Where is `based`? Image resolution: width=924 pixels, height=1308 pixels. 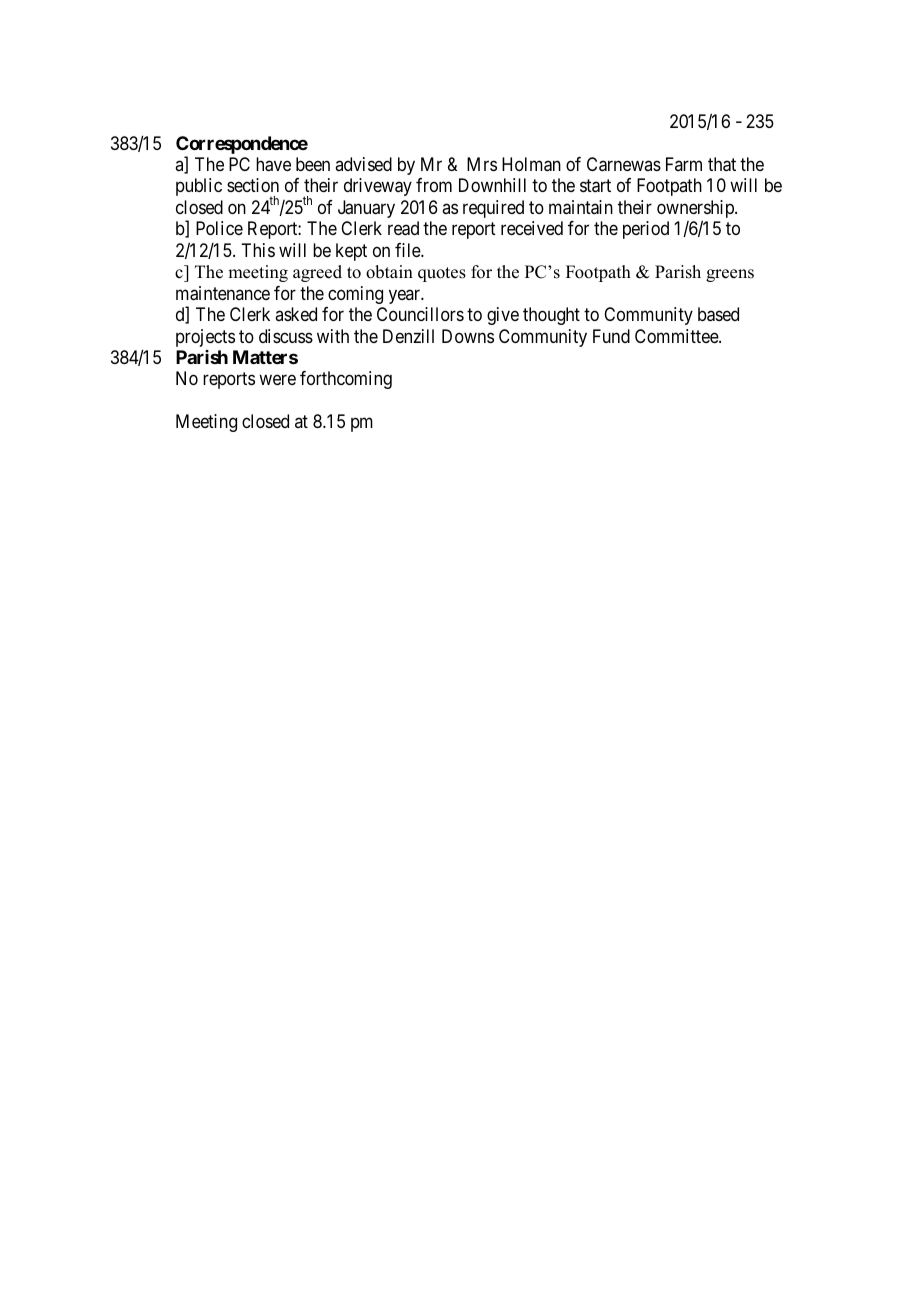 based is located at coordinates (718, 314).
